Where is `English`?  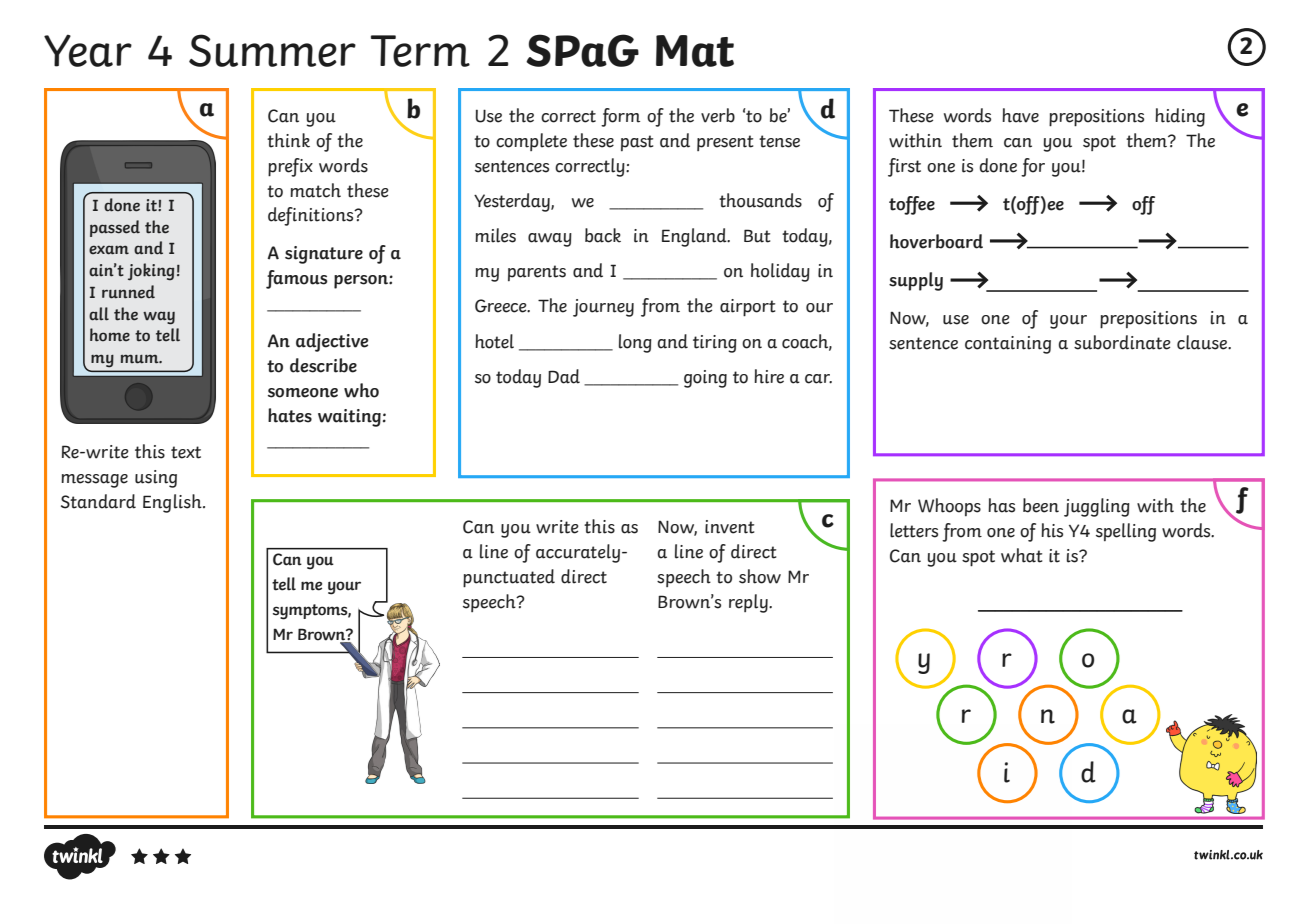 English is located at coordinates (173, 503).
